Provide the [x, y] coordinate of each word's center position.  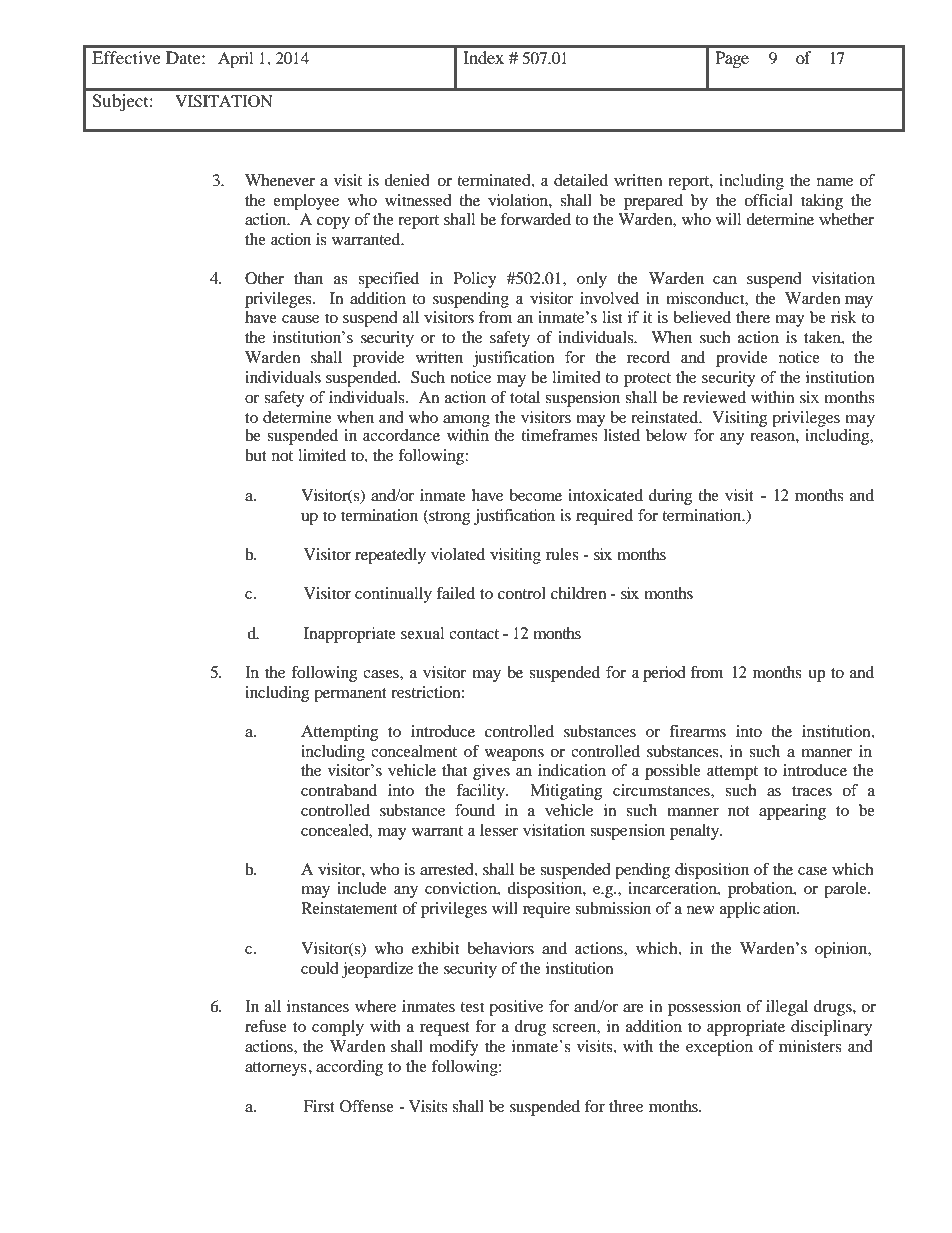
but [256, 455]
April [235, 60]
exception [719, 1048]
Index [483, 57]
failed [455, 593]
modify [453, 1048]
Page [732, 59]
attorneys [275, 1069]
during [670, 497]
